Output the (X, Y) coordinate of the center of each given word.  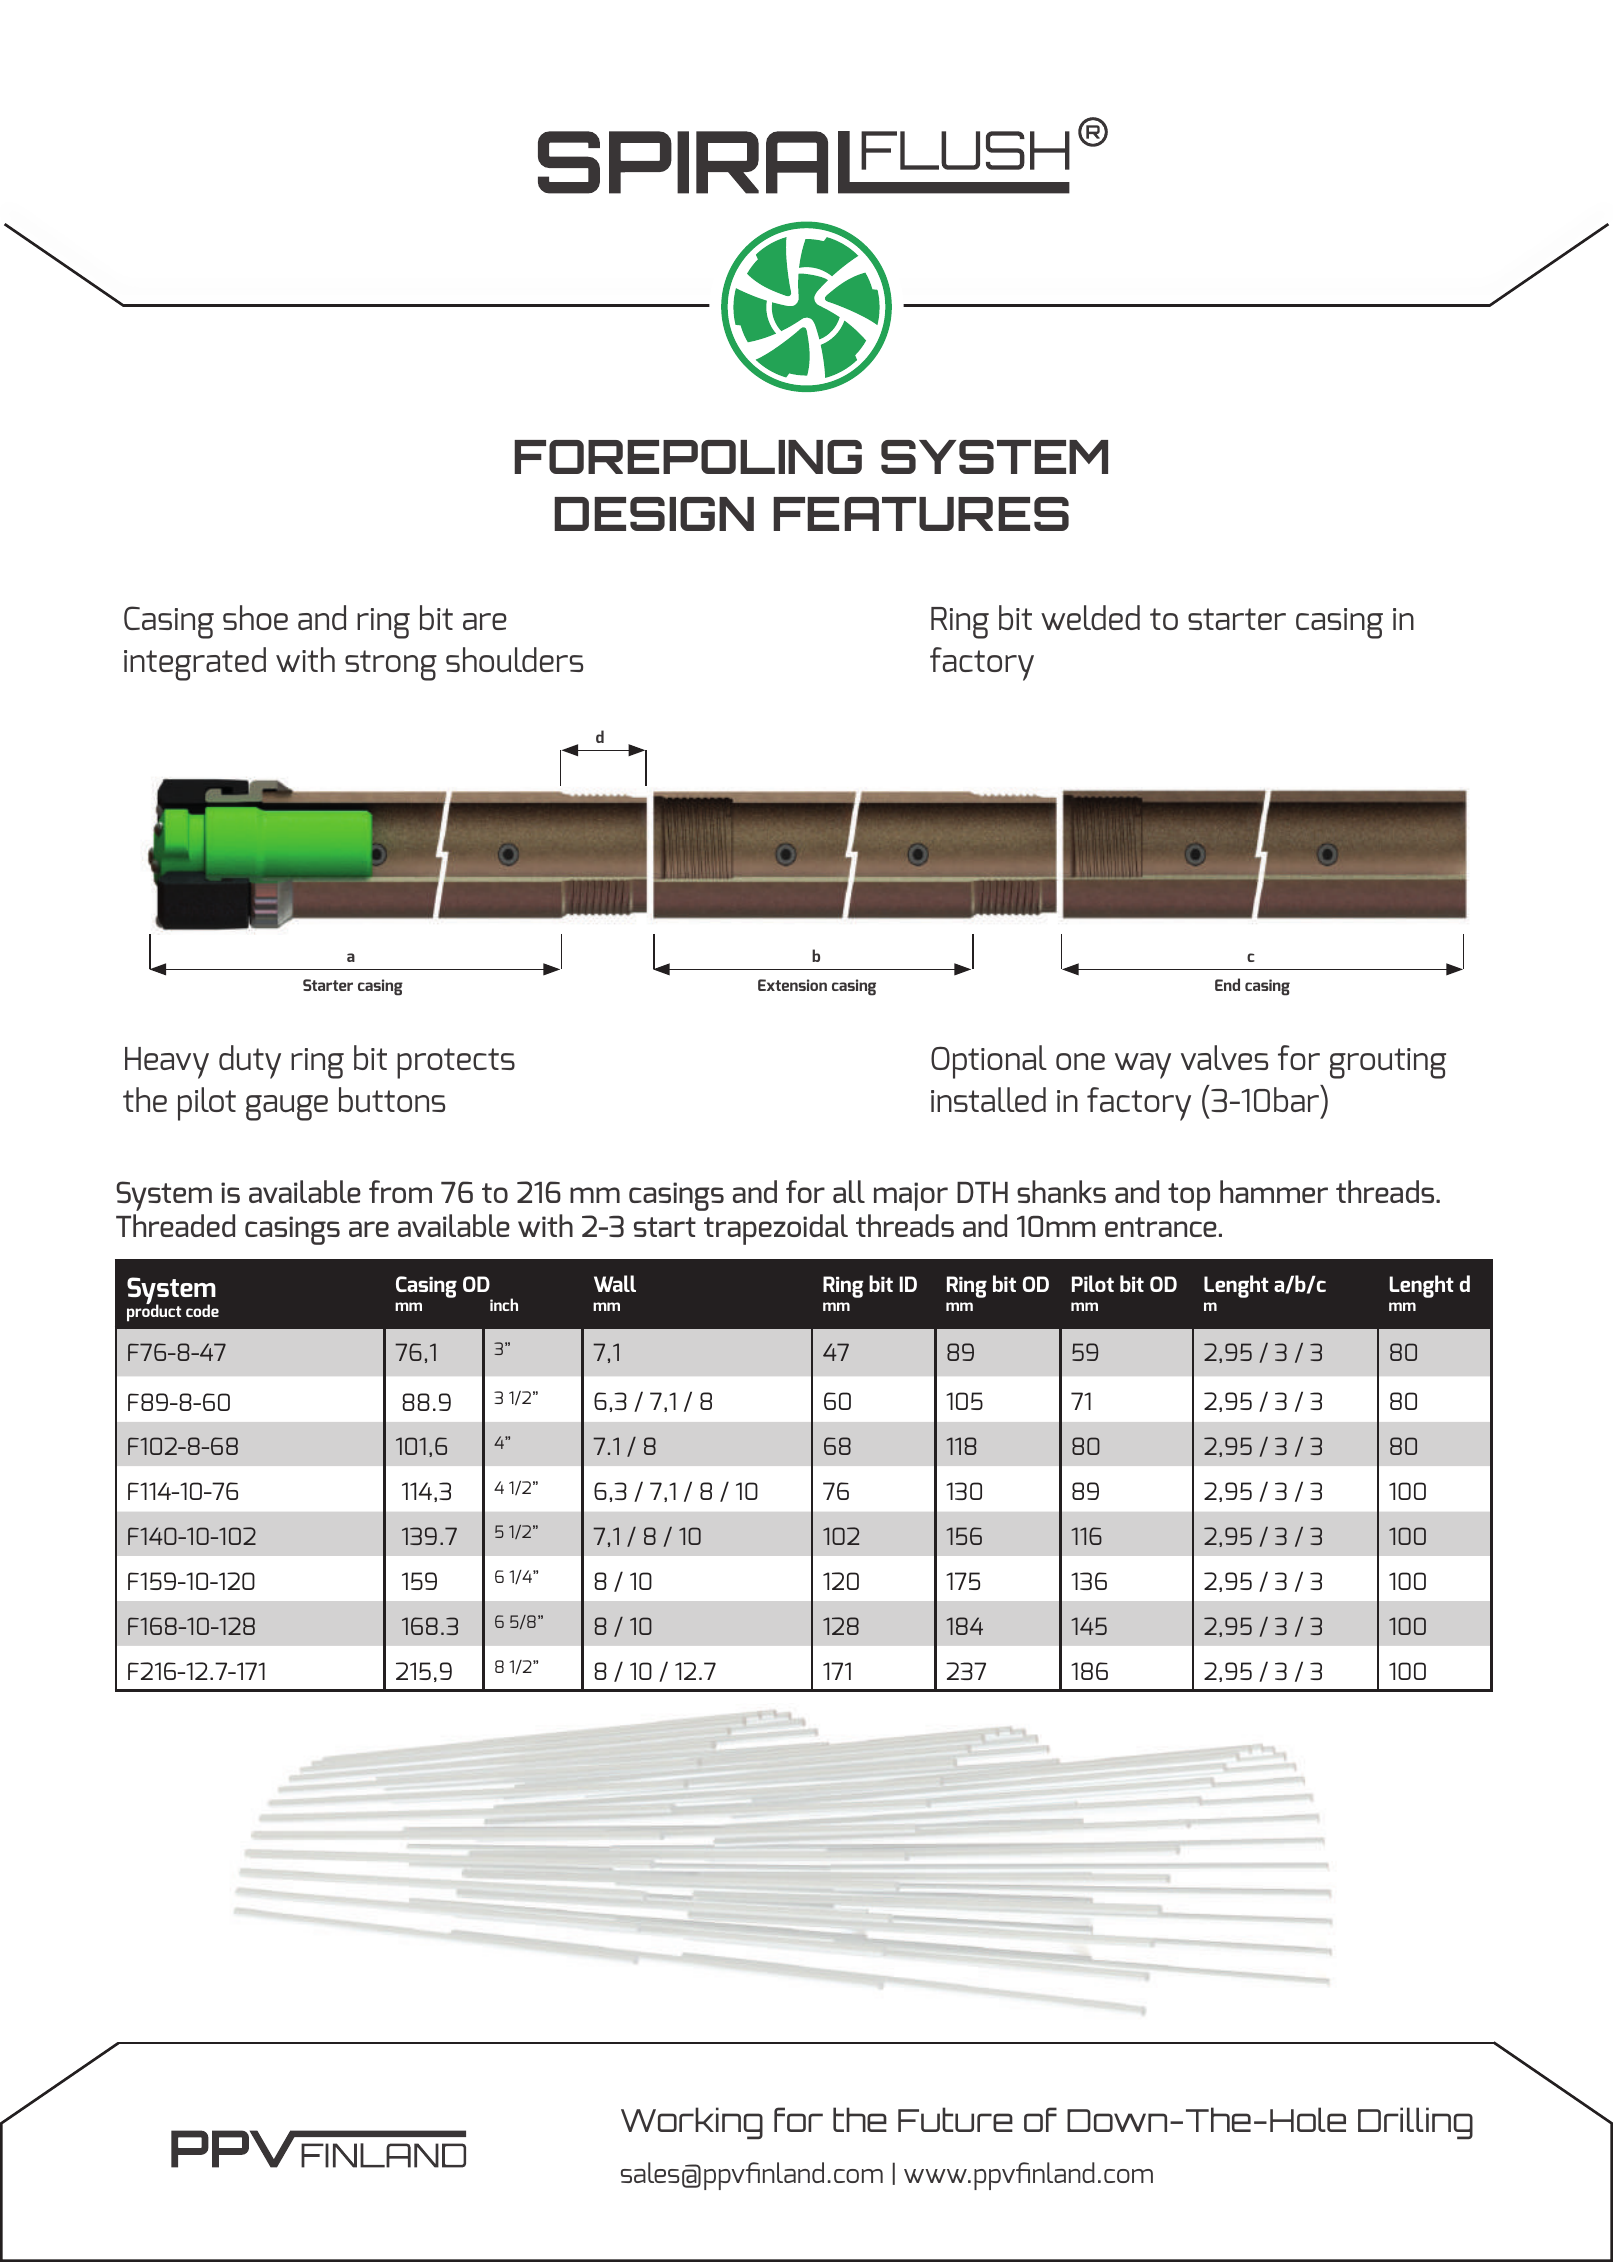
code (202, 1310)
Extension (792, 985)
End (1227, 984)
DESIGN (654, 514)
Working (692, 2123)
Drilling (1415, 2123)
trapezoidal (776, 1229)
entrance (1161, 1227)
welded (1090, 617)
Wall (615, 1283)
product (154, 1312)
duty (250, 1062)
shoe (255, 617)
